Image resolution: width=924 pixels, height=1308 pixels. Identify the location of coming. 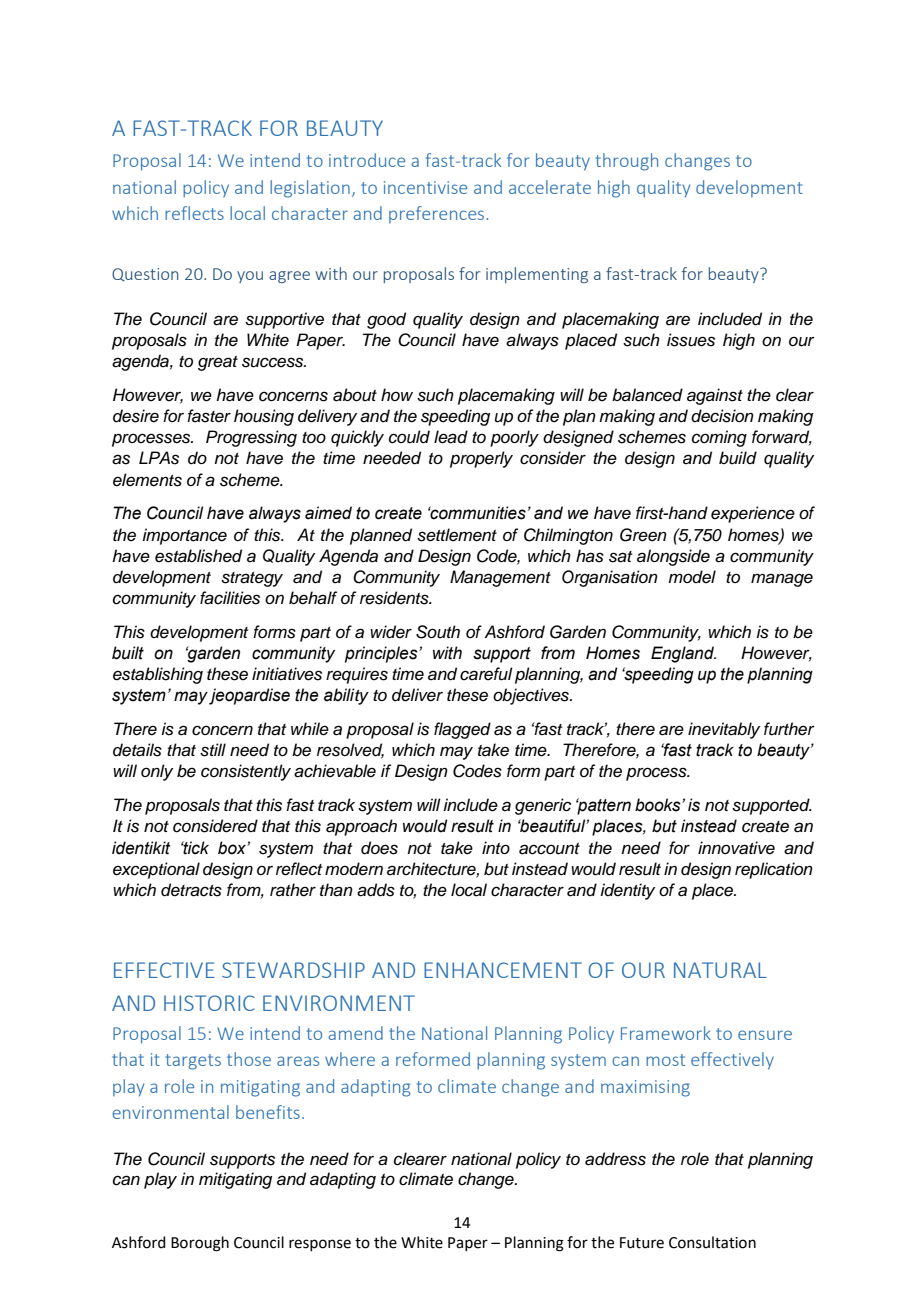
(719, 438).
